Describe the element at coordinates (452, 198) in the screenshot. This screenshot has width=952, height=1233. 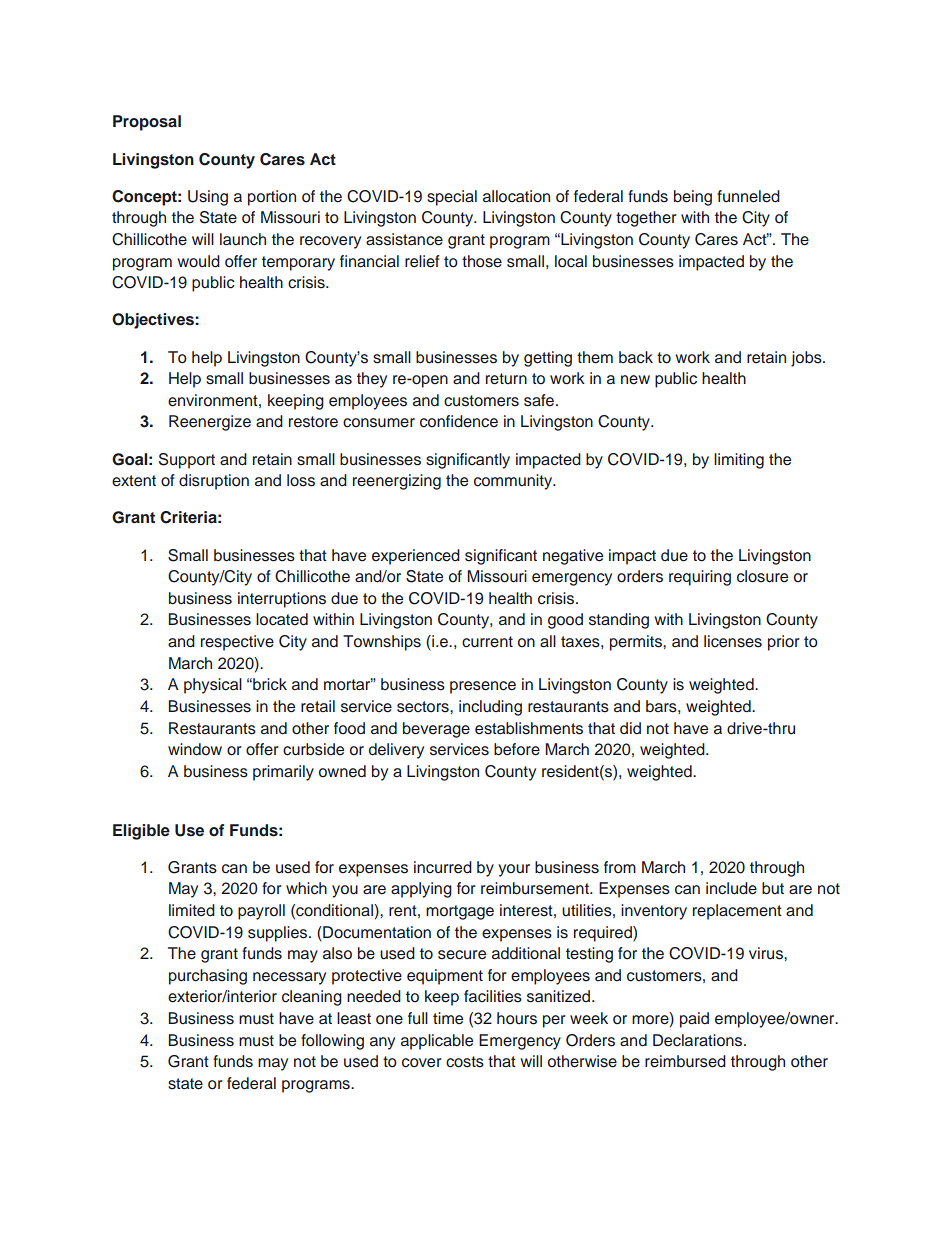
I see `special` at that location.
